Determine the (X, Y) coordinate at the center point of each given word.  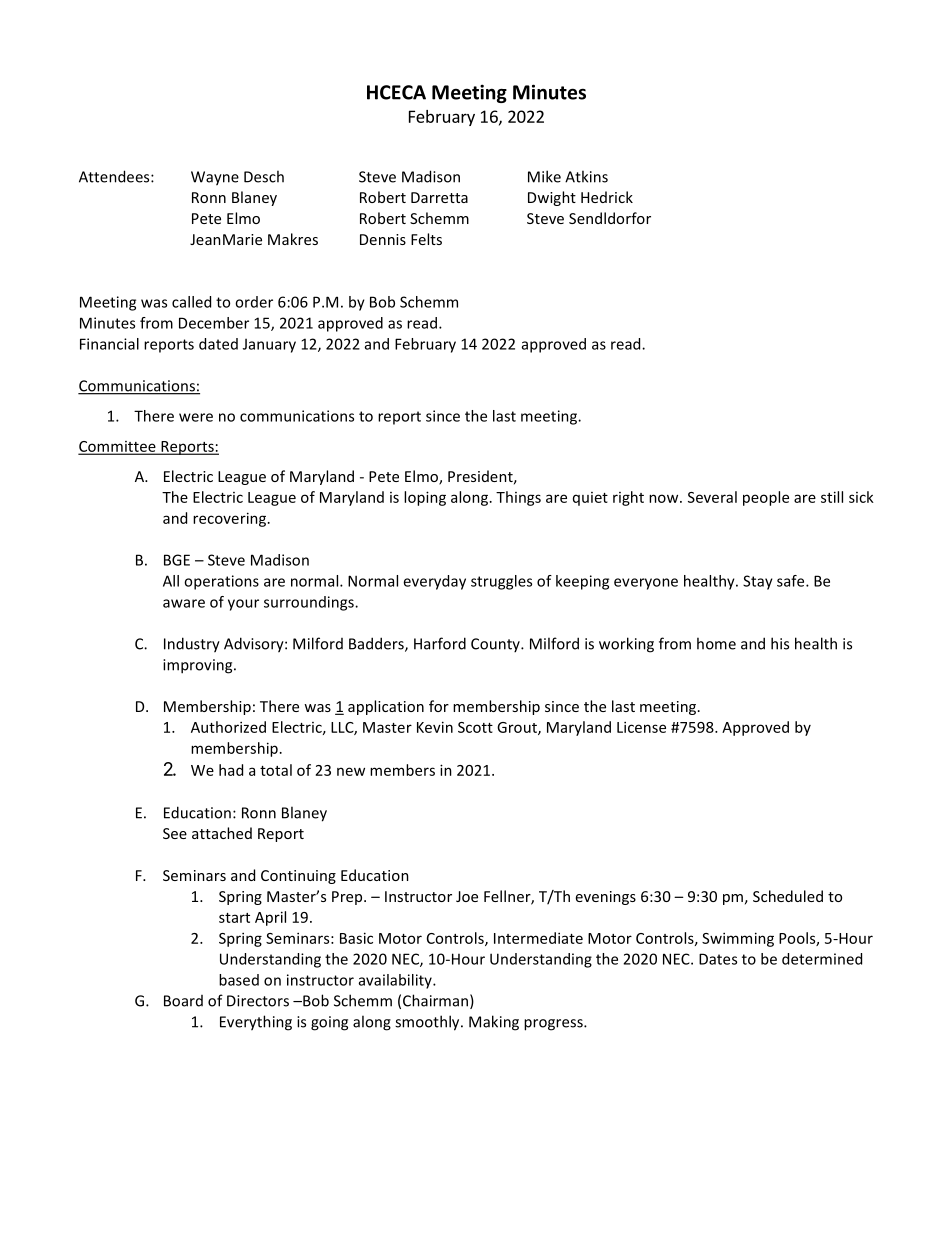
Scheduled (788, 896)
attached (222, 833)
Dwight (552, 198)
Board (183, 1001)
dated (218, 344)
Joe (467, 896)
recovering (231, 519)
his (780, 643)
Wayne (215, 178)
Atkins (586, 176)
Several (712, 497)
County (496, 645)
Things (518, 498)
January (269, 345)
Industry (192, 645)
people (766, 498)
